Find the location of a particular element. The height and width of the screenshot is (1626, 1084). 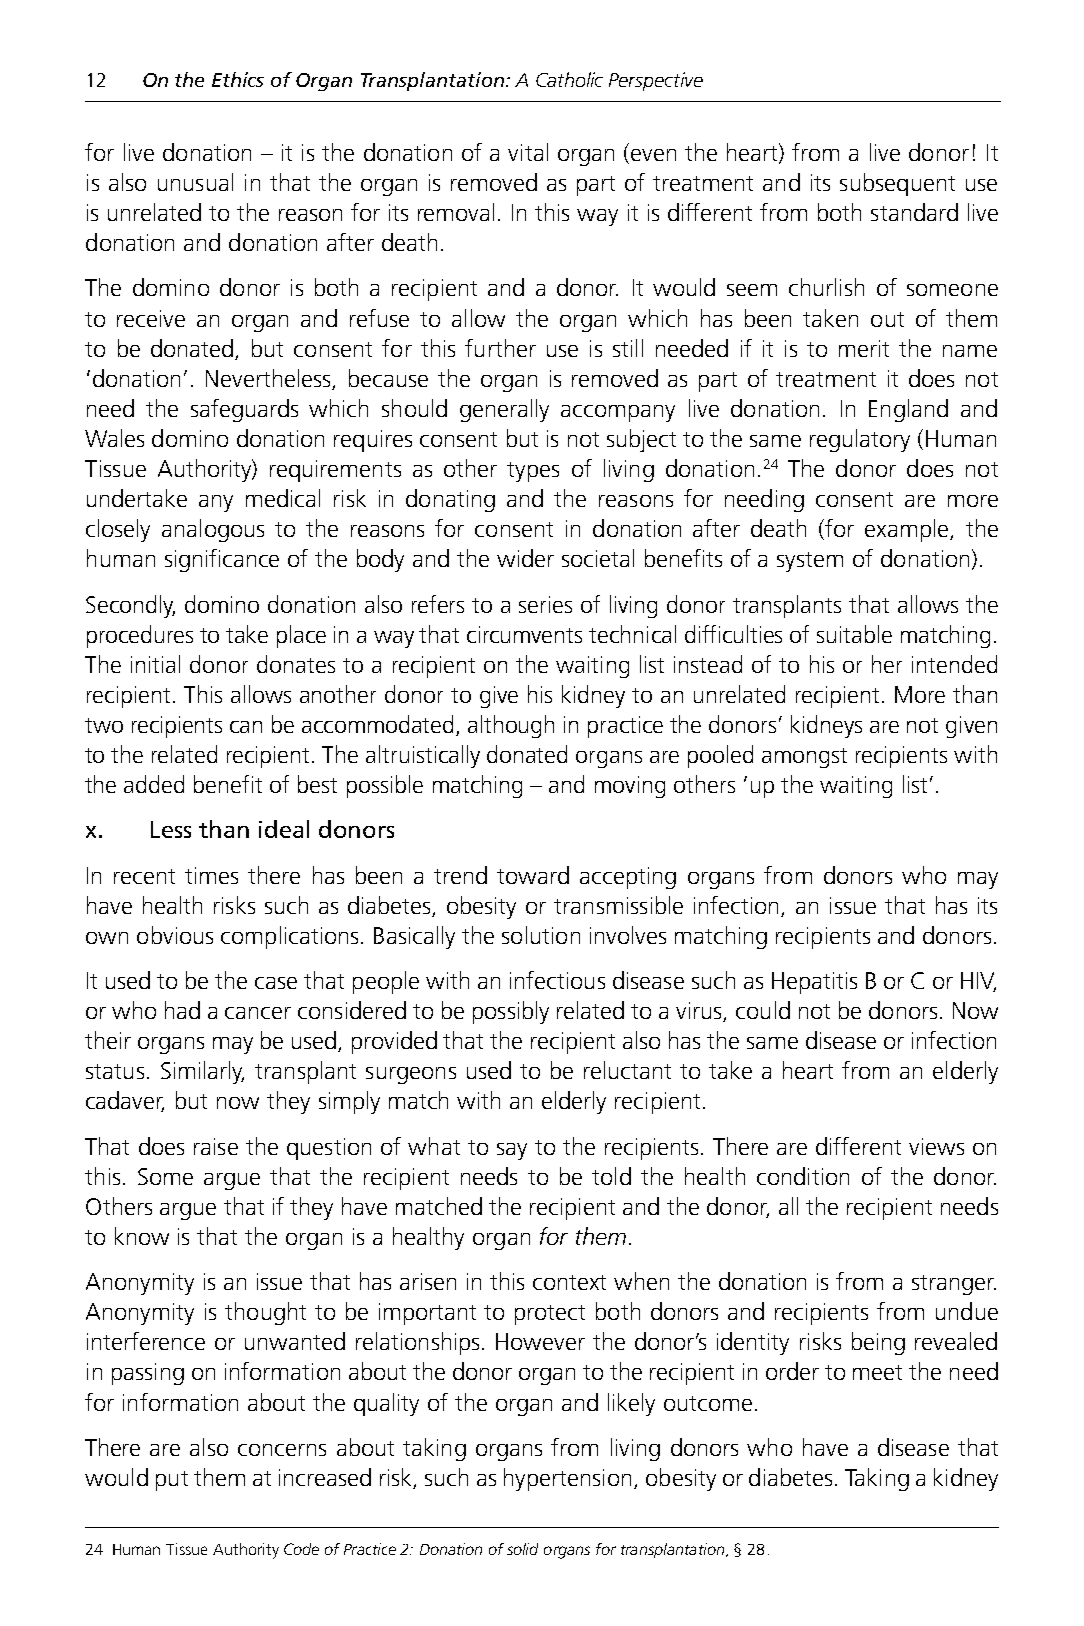

vital is located at coordinates (528, 152).
